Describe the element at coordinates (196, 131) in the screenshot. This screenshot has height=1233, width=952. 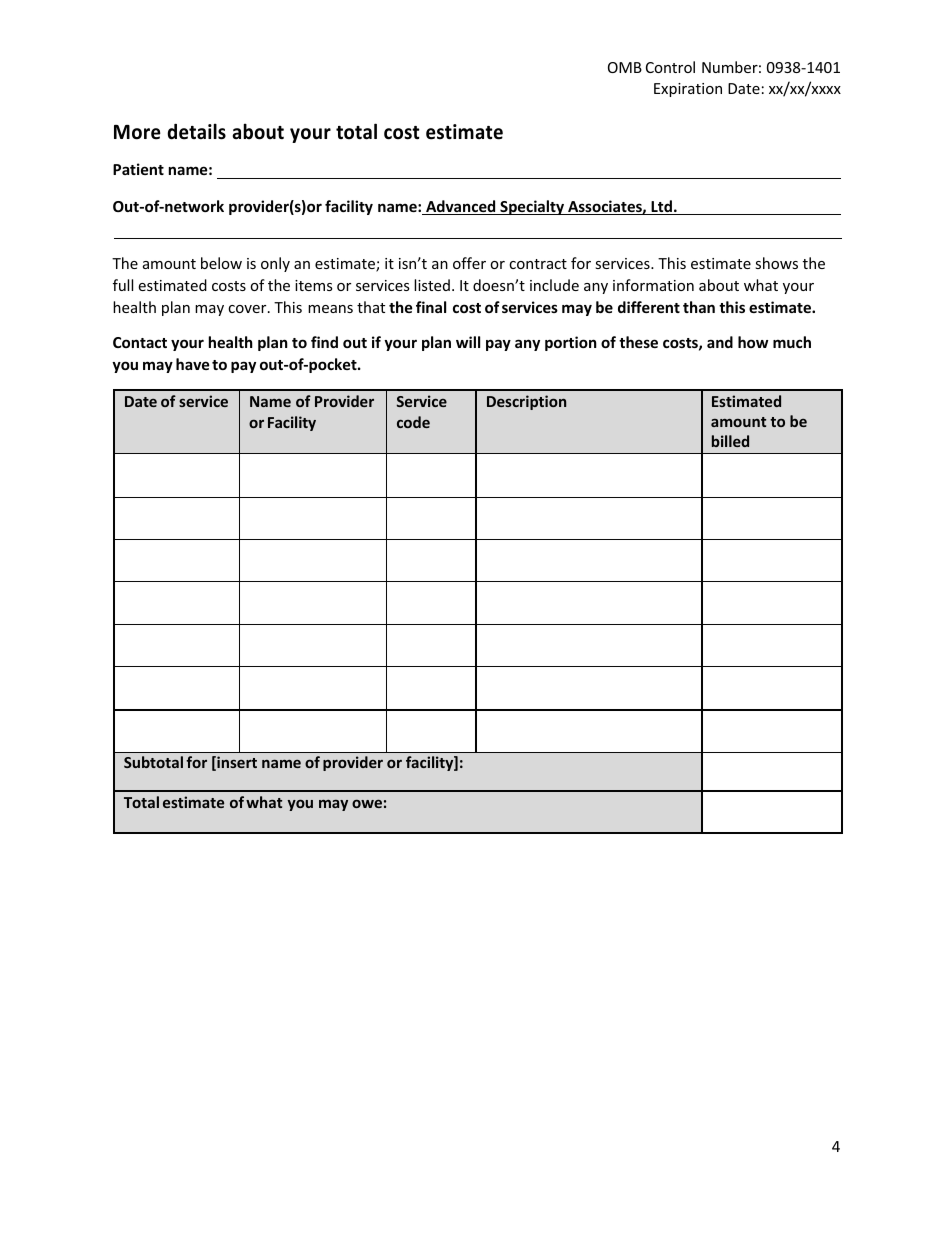
I see `details` at that location.
